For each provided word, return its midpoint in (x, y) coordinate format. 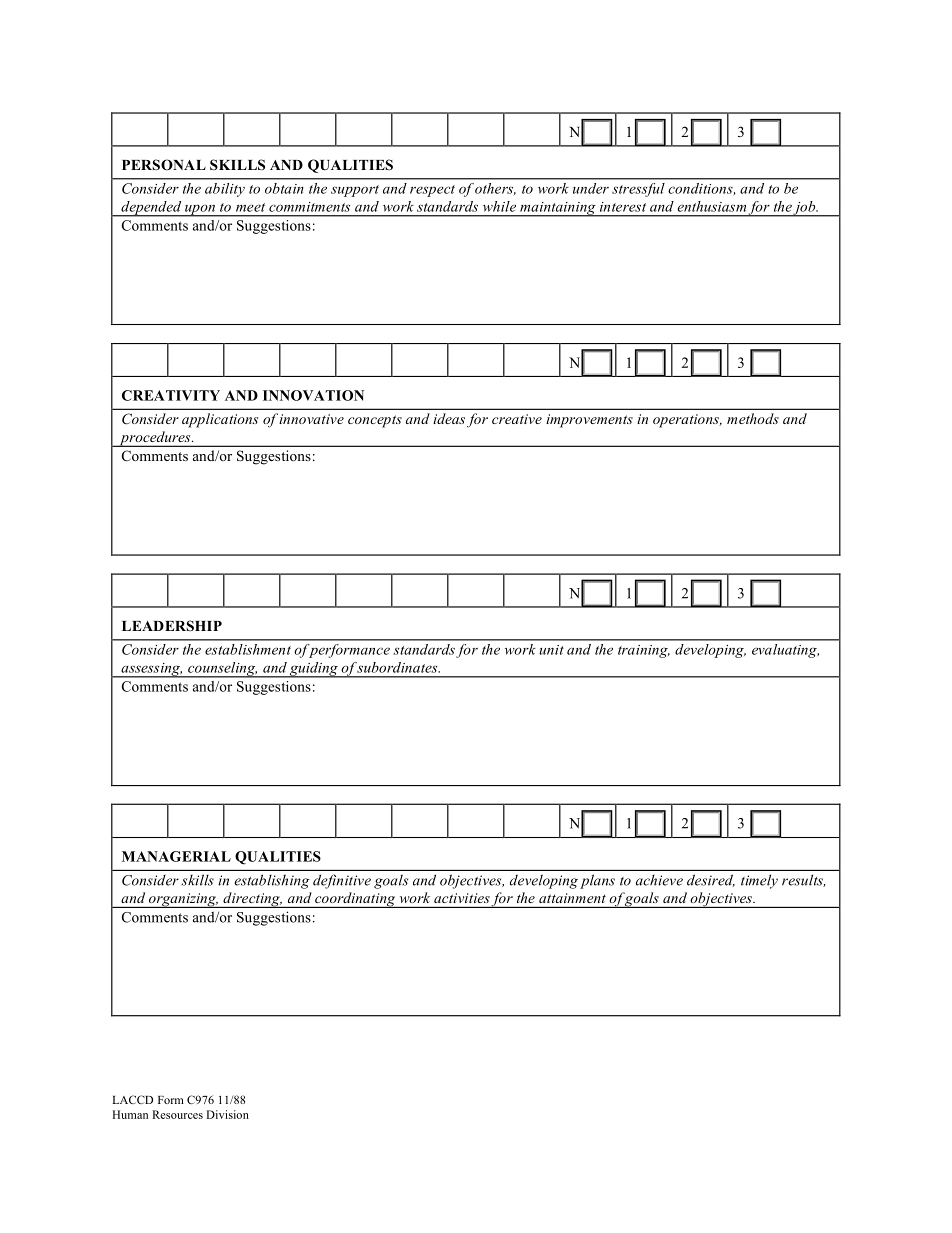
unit (551, 650)
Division (227, 1114)
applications (220, 420)
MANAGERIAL (176, 856)
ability (225, 190)
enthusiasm (711, 206)
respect (432, 191)
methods (753, 418)
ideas (449, 418)
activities (462, 898)
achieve (659, 880)
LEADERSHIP (172, 626)
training (644, 651)
